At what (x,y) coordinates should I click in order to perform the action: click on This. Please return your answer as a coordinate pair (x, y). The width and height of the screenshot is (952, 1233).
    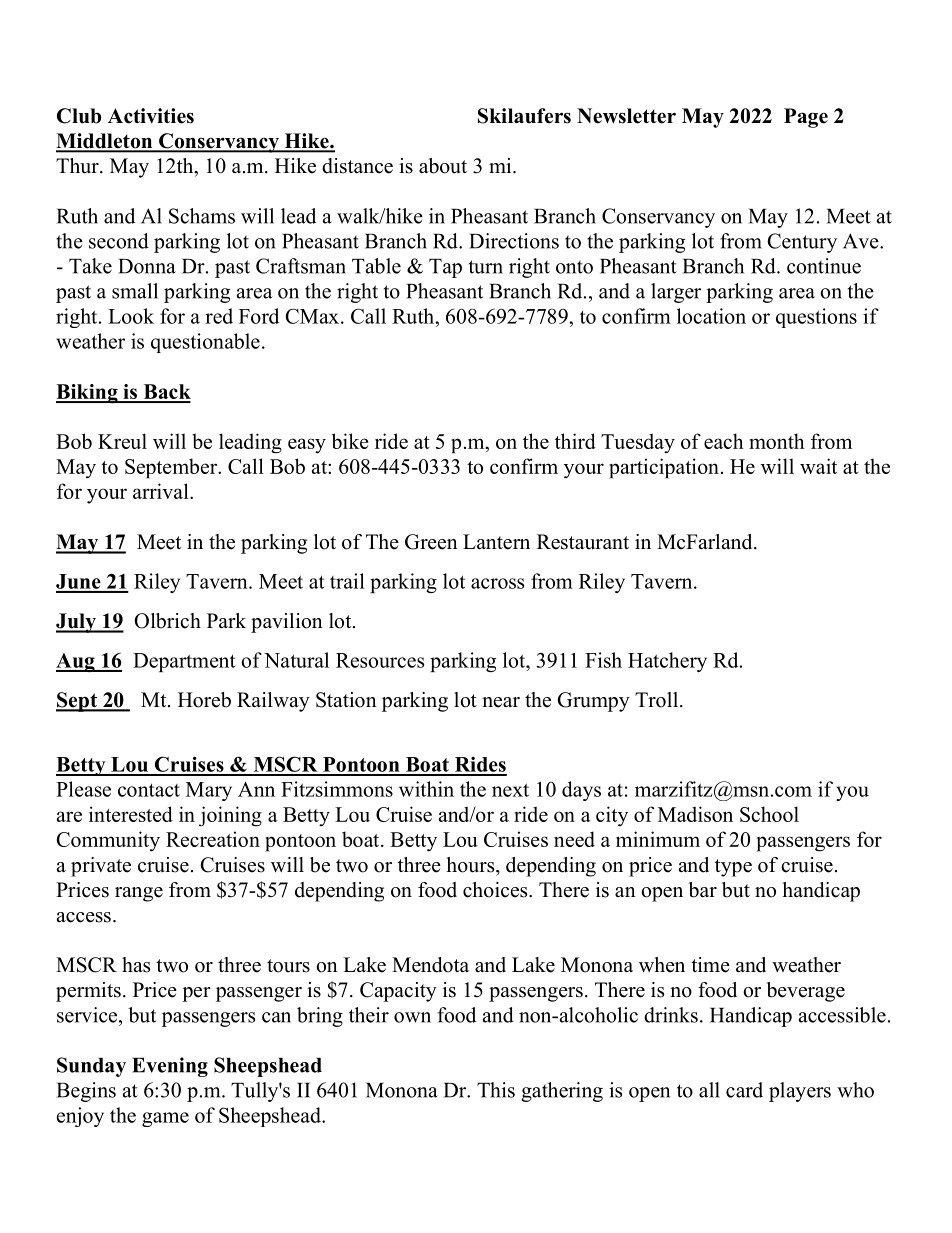
    Looking at the image, I should click on (496, 1090).
